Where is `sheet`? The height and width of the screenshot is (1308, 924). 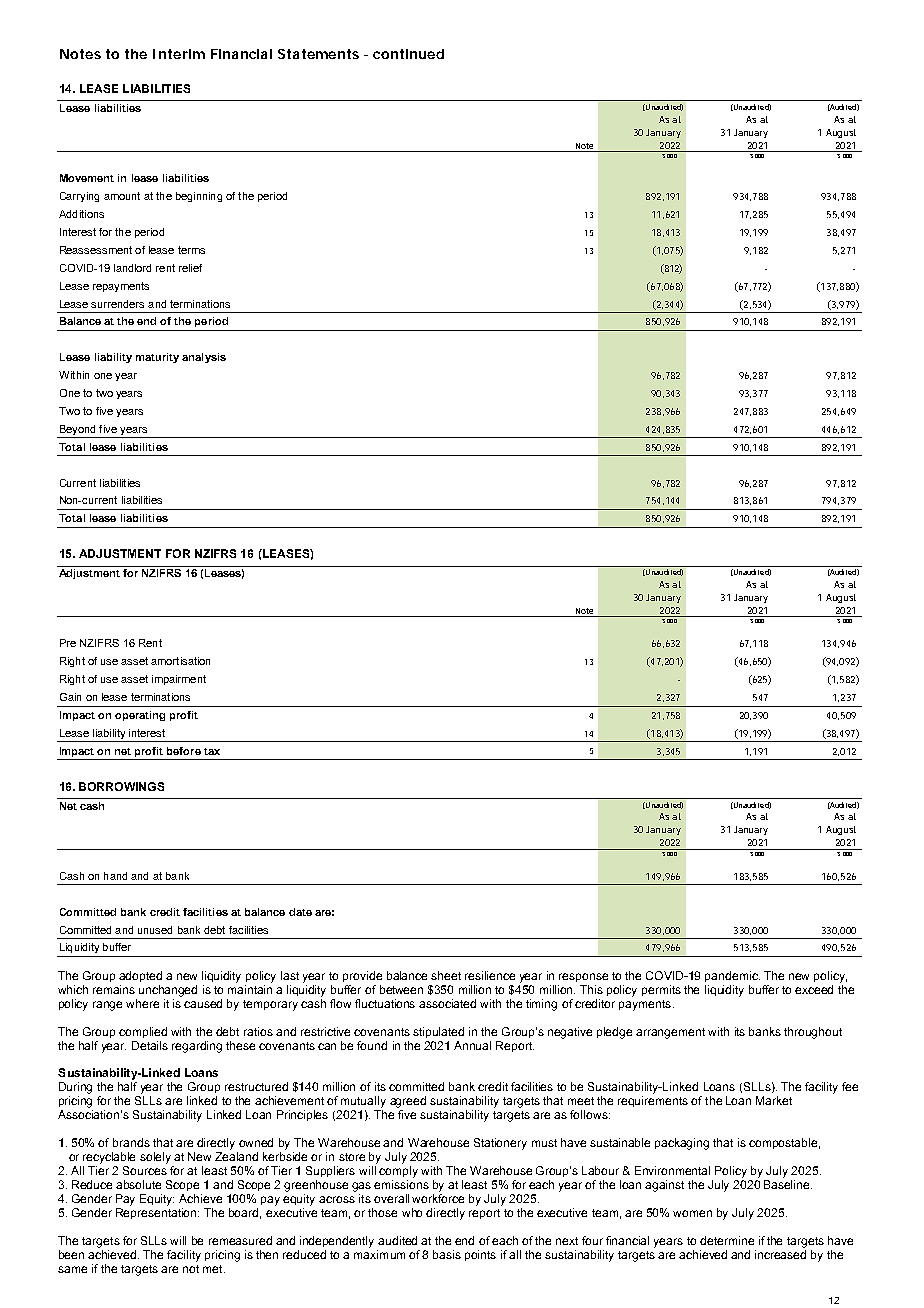
sheet is located at coordinates (446, 975).
